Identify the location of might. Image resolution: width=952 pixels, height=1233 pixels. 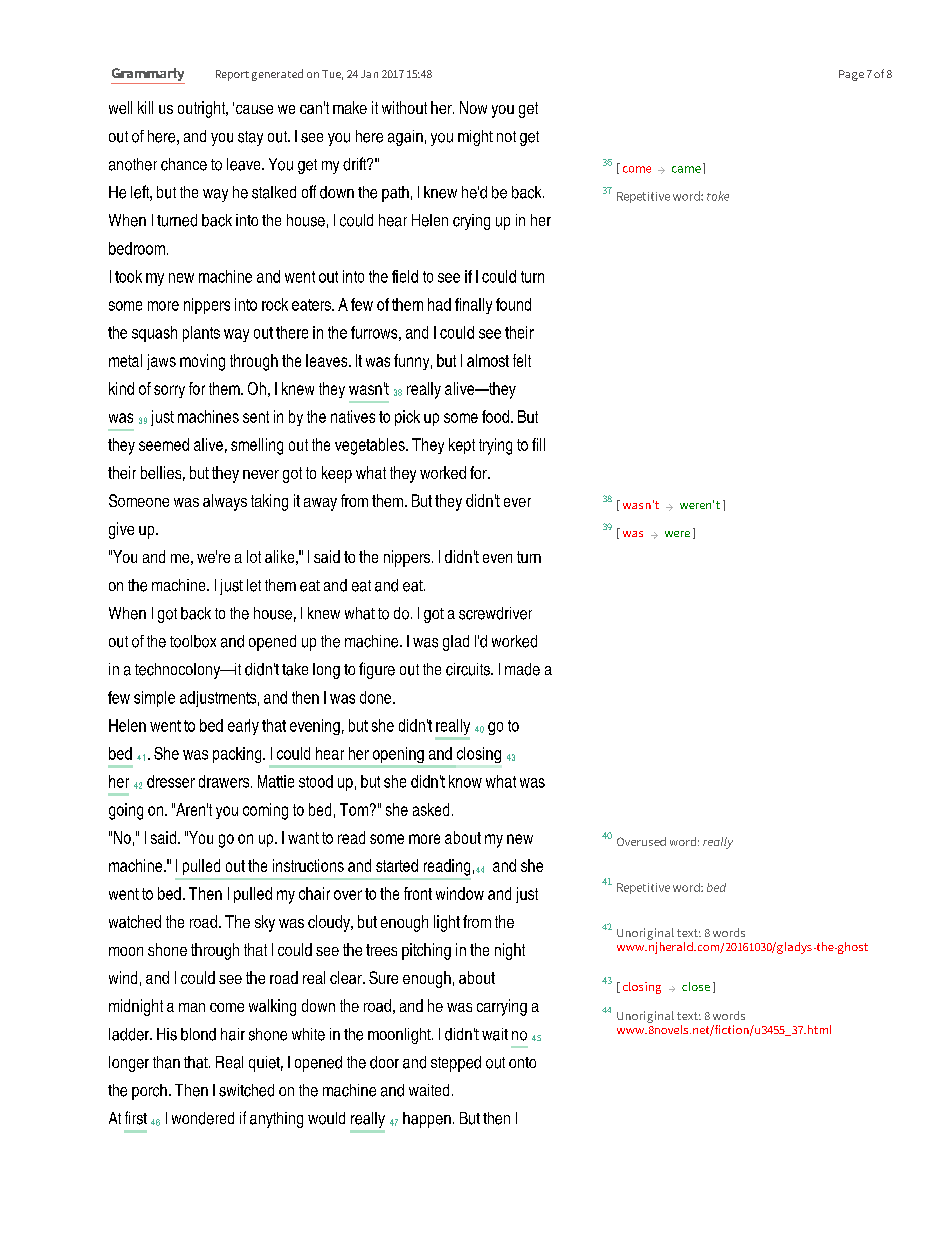
(475, 138).
